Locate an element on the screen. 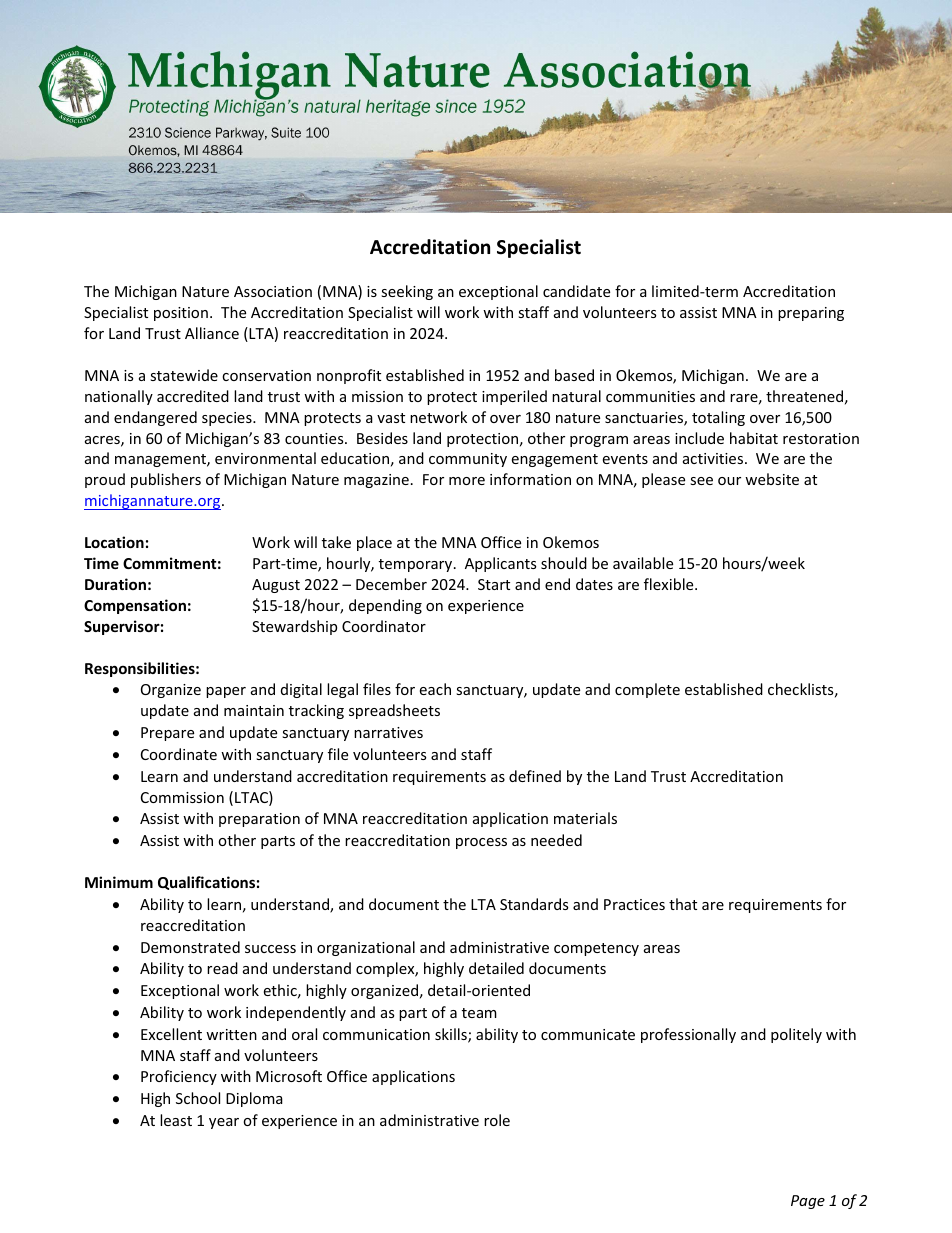  role is located at coordinates (497, 1120).
